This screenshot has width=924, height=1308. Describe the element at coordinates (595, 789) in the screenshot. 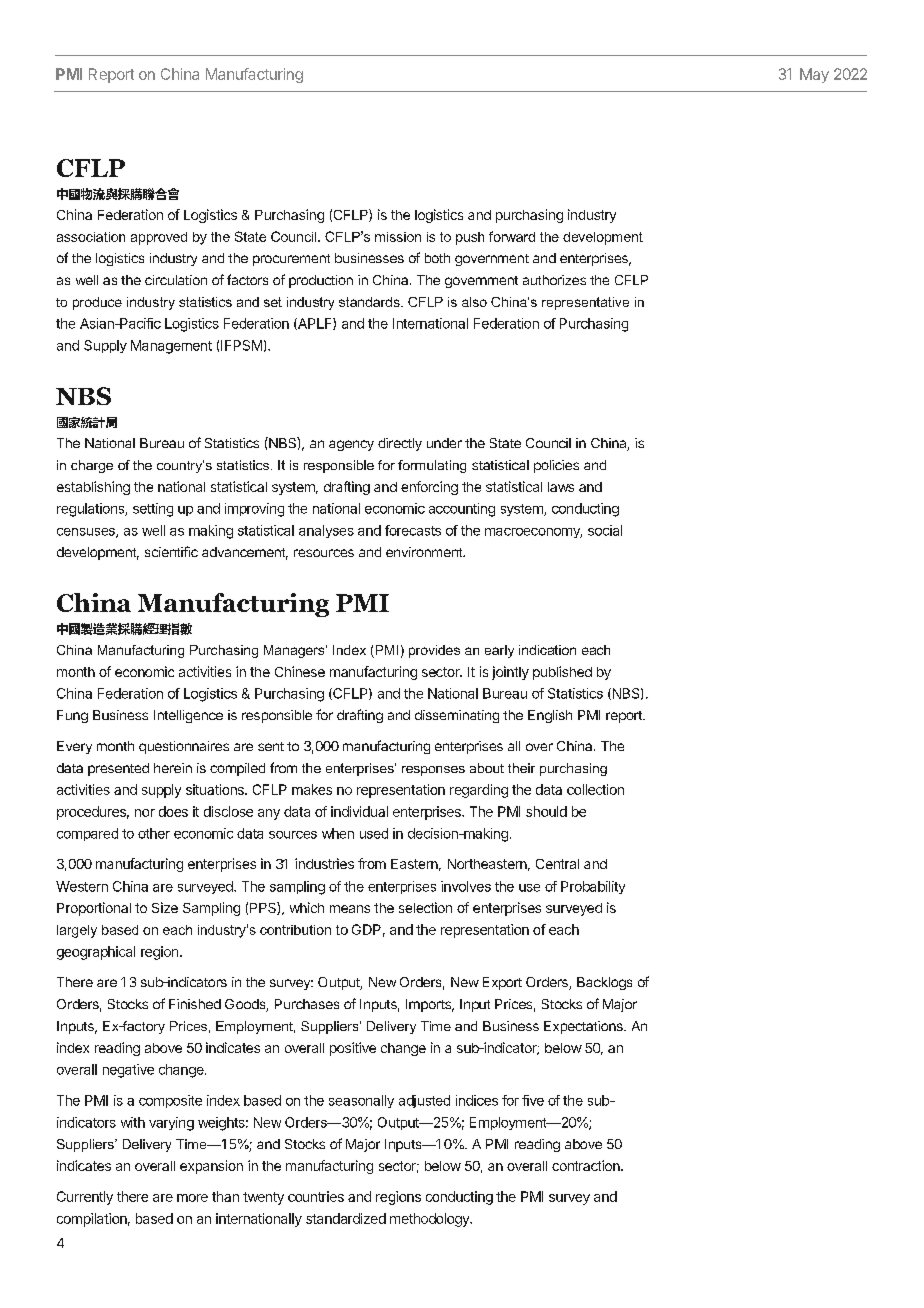

I see `collection` at that location.
